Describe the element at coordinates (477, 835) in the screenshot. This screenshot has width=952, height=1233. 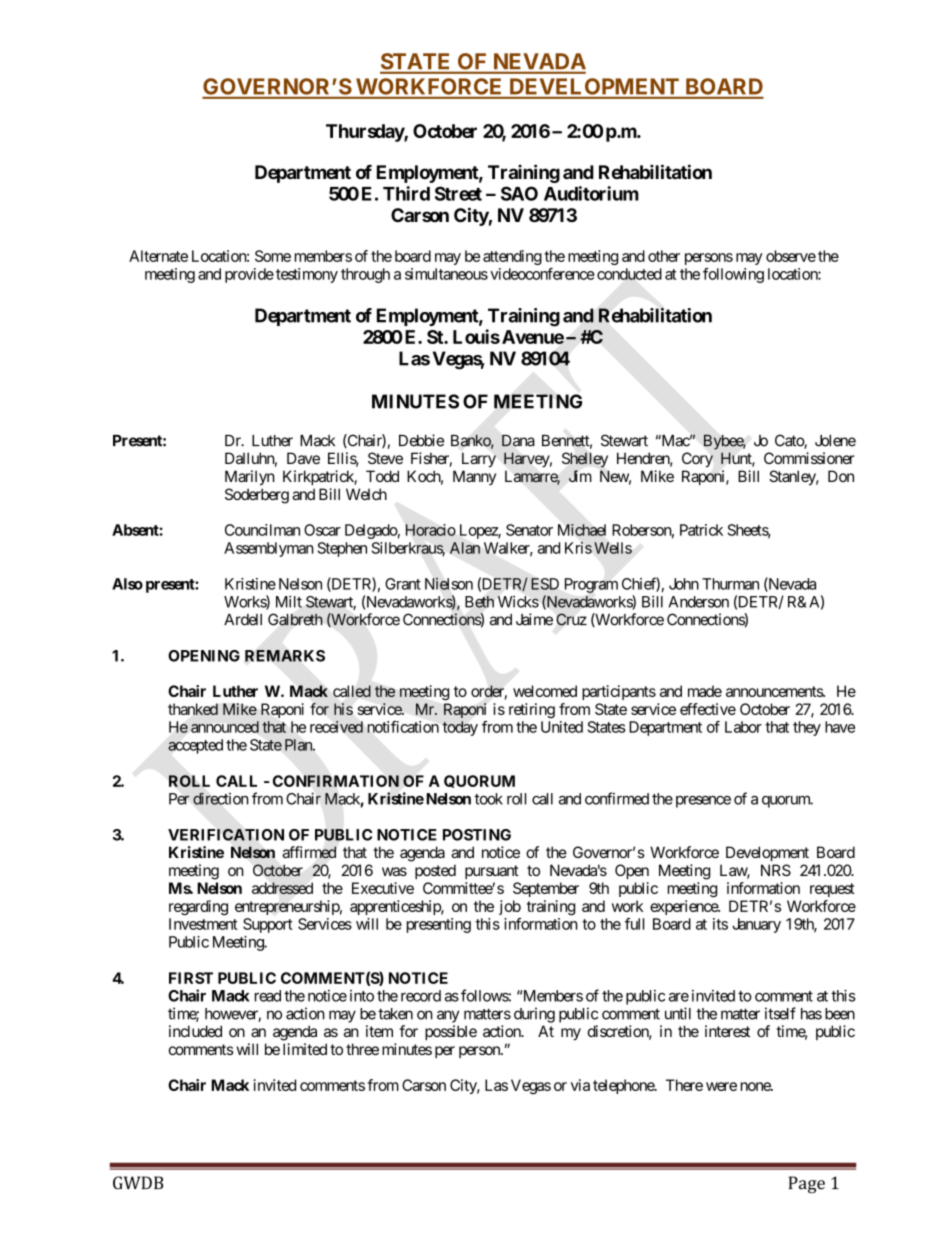
I see `POSTING` at that location.
